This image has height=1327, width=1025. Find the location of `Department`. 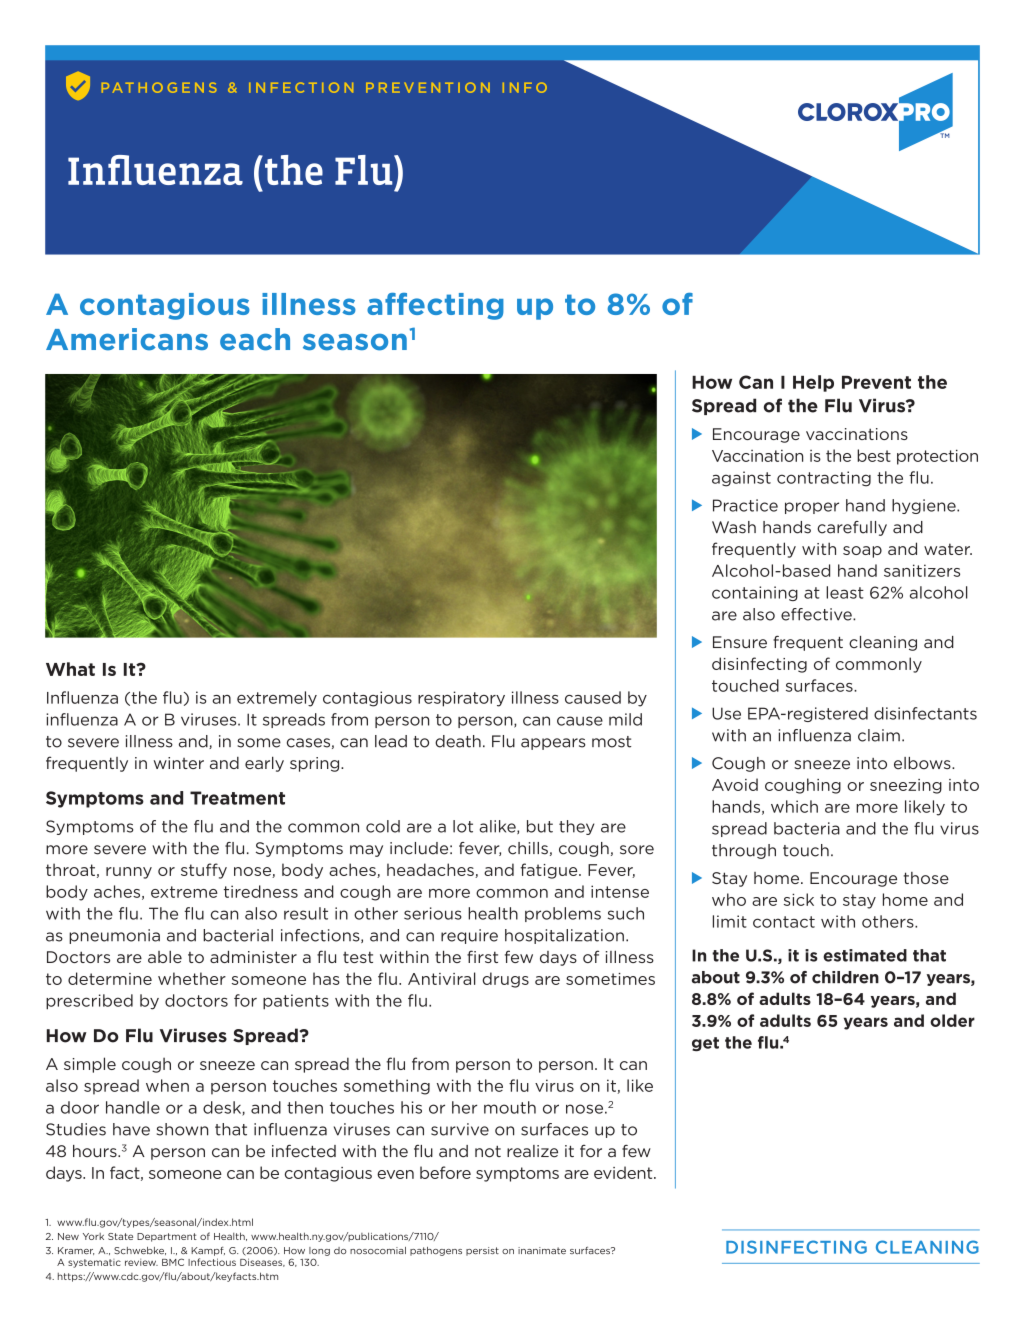

Department is located at coordinates (167, 1237).
